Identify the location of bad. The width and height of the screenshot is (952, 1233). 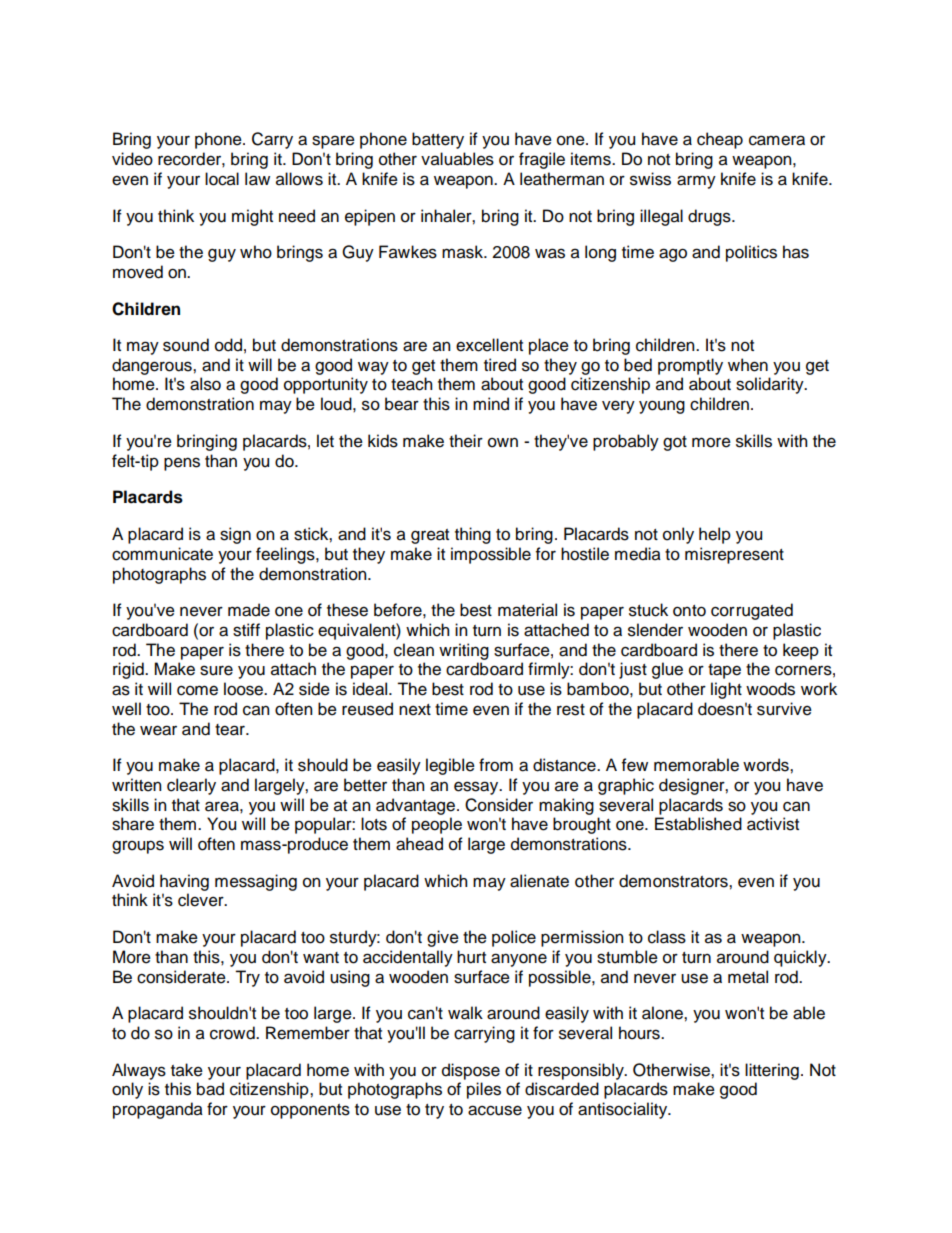
(210, 1089).
